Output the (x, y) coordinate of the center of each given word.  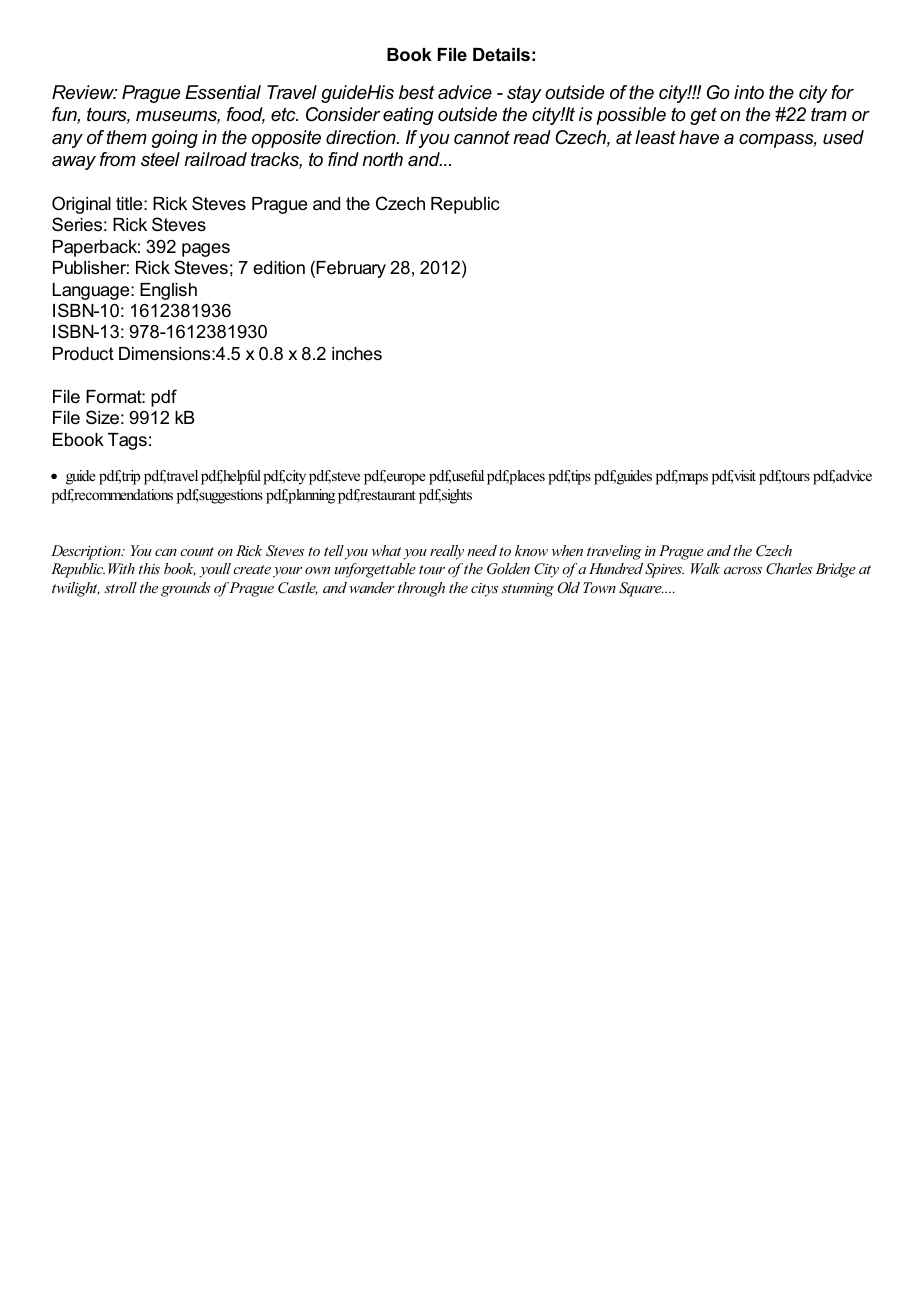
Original (81, 205)
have (699, 137)
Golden (508, 569)
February (351, 269)
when (567, 550)
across (743, 570)
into (749, 92)
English (168, 291)
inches (357, 353)
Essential (223, 92)
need (482, 550)
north (382, 159)
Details (501, 55)
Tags (127, 441)
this (149, 568)
